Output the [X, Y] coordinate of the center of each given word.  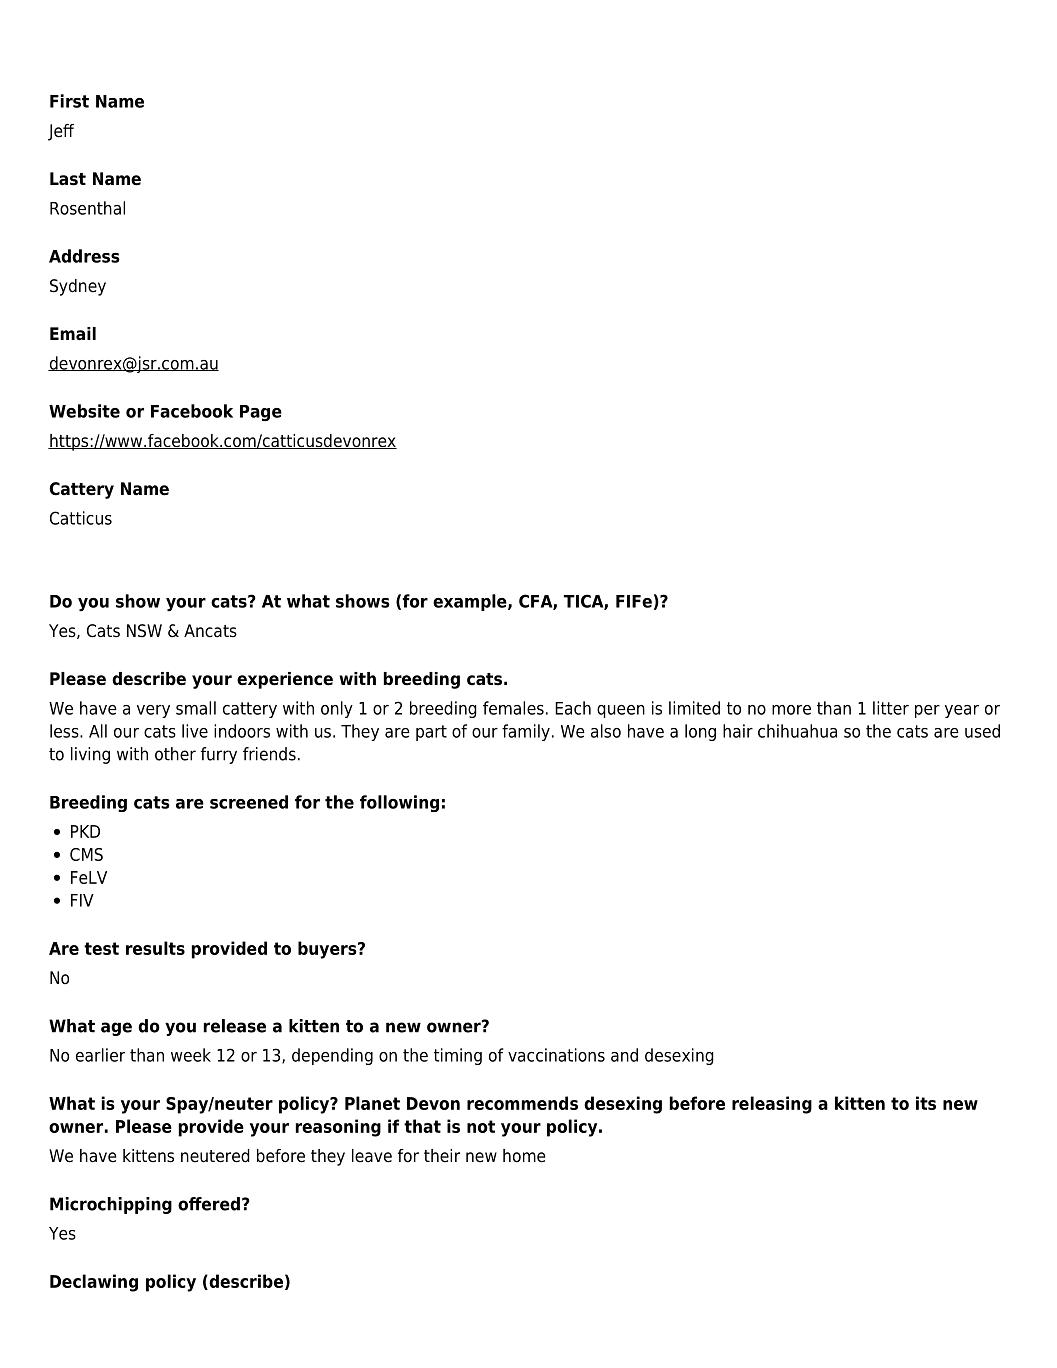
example [471, 602]
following [399, 803]
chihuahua [797, 731]
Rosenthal [87, 208]
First [69, 101]
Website [84, 411]
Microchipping [111, 1205]
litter [891, 708]
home [524, 1156]
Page [261, 413]
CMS [86, 854]
